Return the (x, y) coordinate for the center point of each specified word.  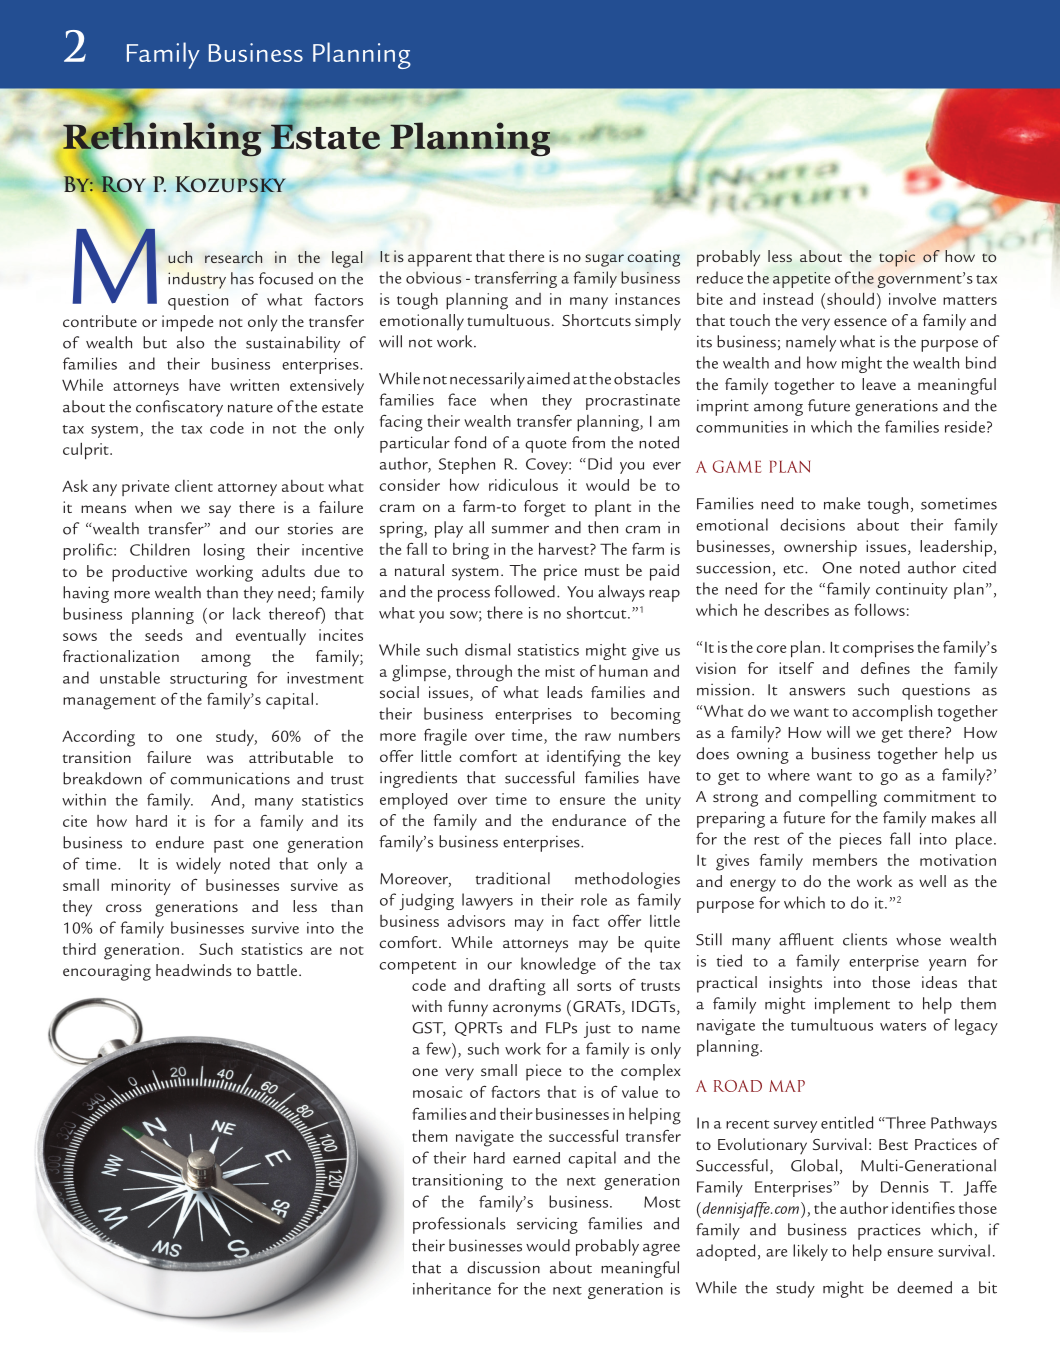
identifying (584, 758)
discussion (503, 1267)
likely (810, 1252)
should (850, 298)
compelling (838, 798)
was (220, 759)
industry (197, 280)
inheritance (452, 1288)
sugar (604, 260)
